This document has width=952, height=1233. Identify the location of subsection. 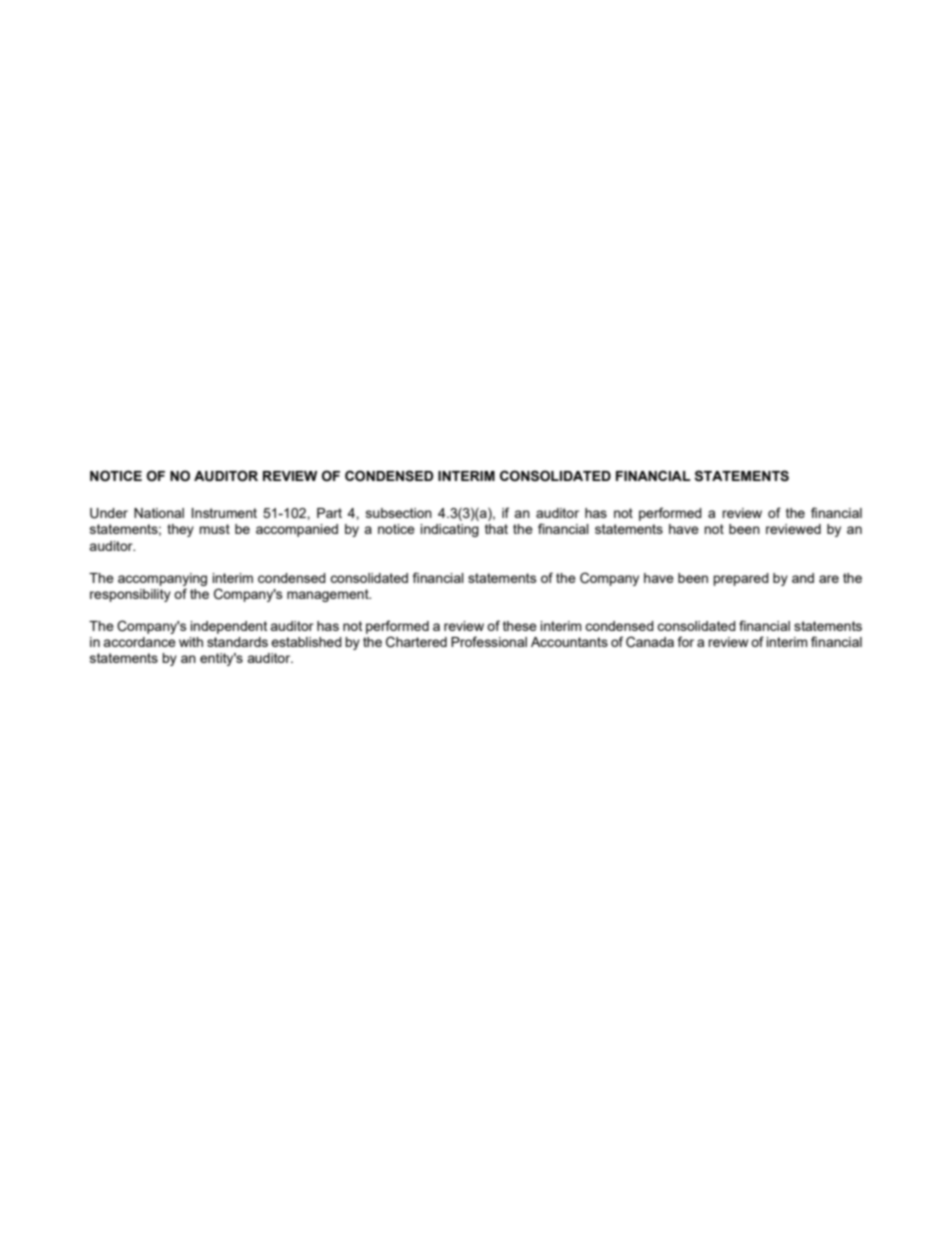
(399, 513).
